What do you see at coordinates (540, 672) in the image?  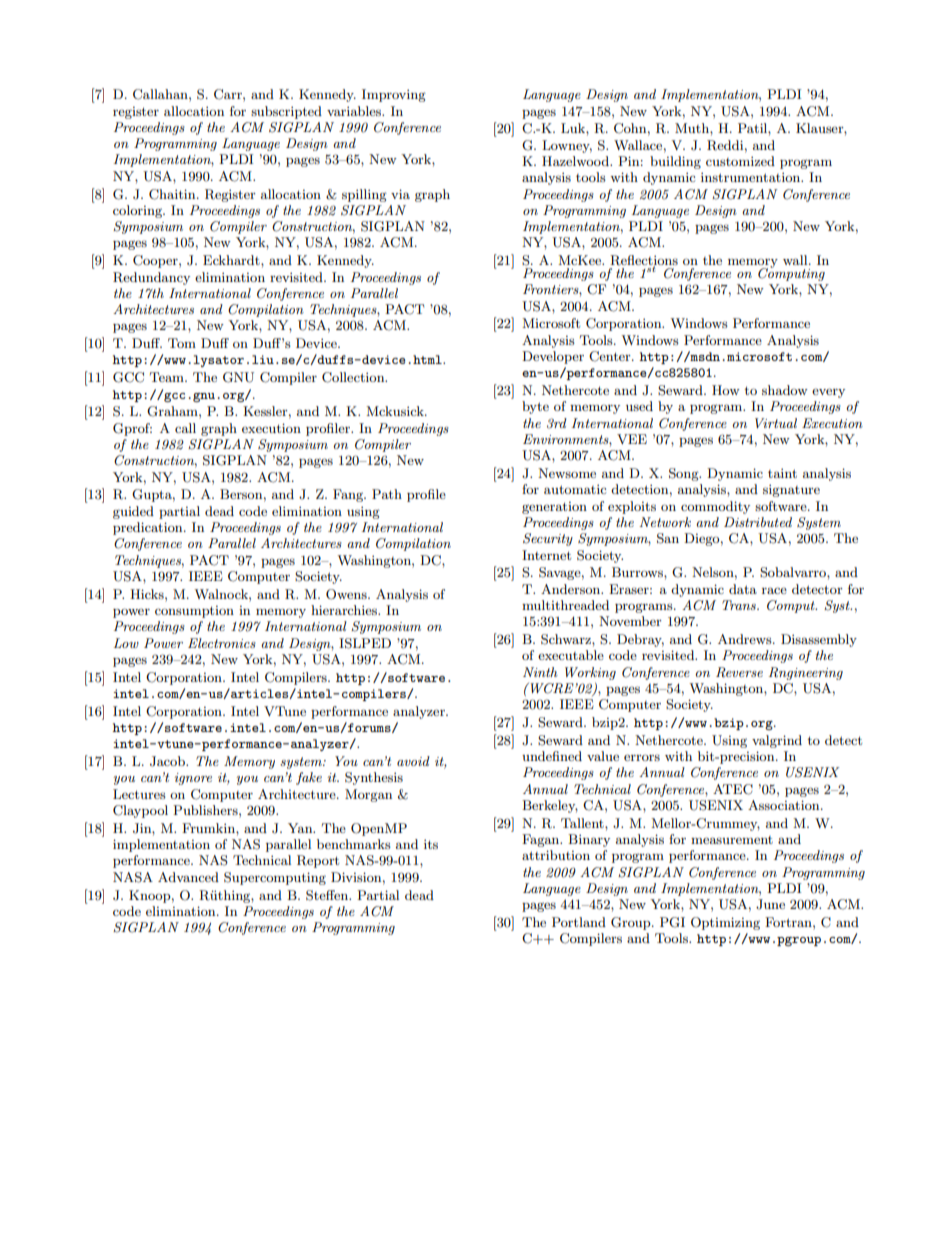 I see `Ninth` at bounding box center [540, 672].
